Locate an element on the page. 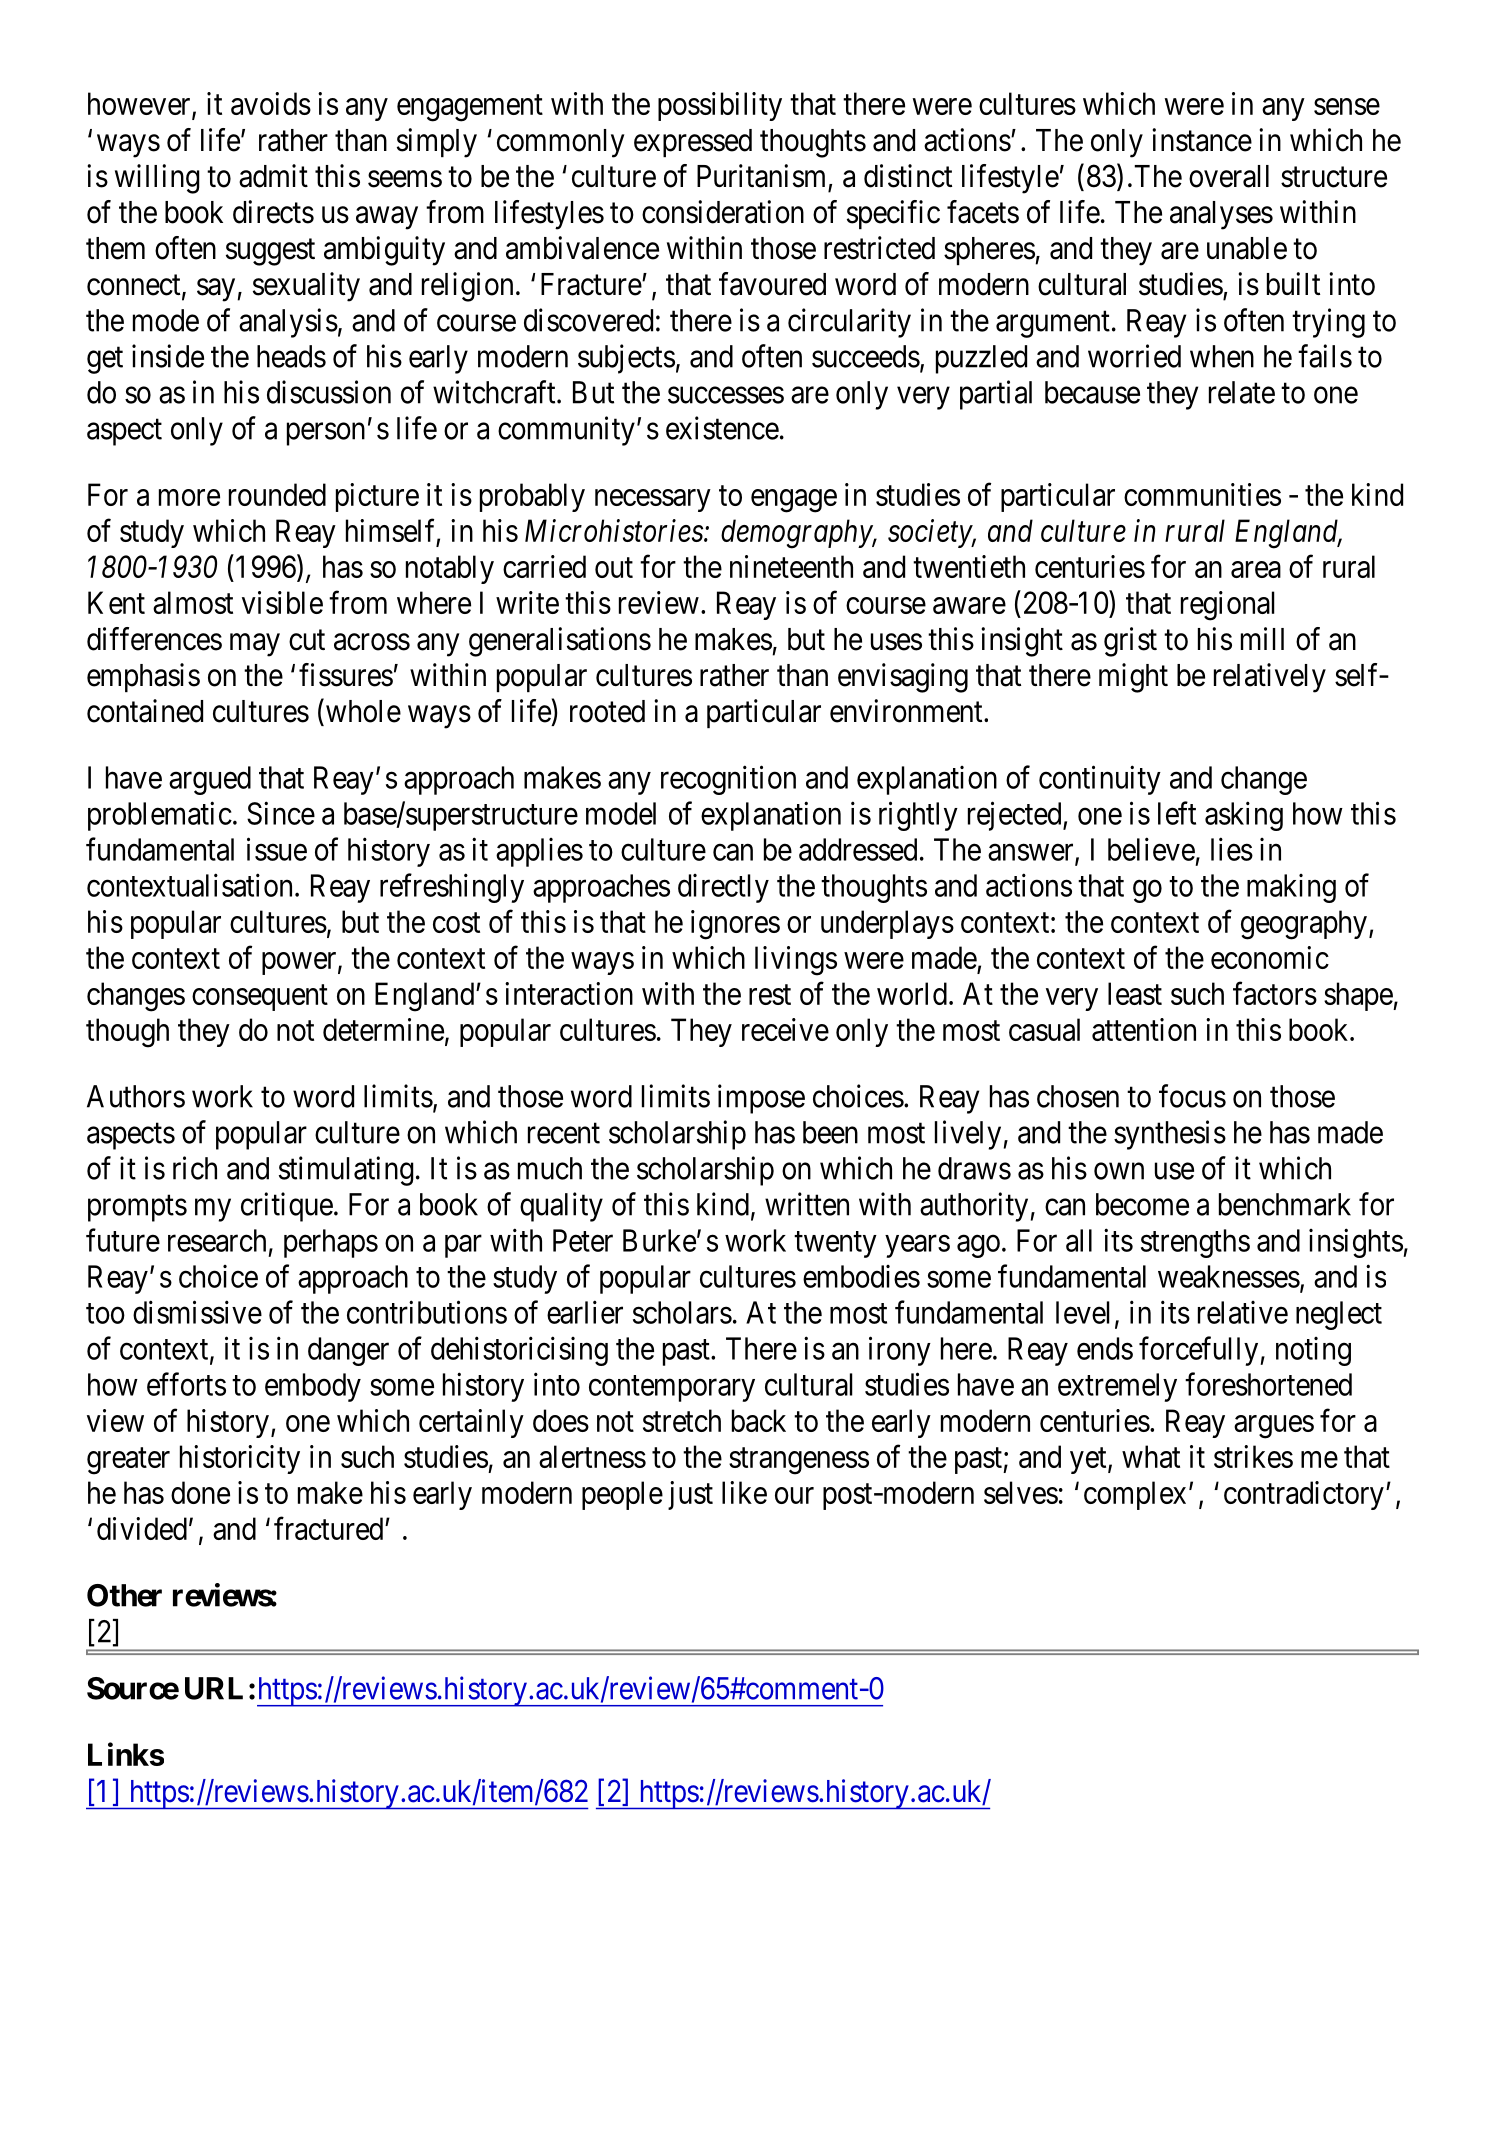 The width and height of the page is (1505, 2129). directly is located at coordinates (723, 888).
